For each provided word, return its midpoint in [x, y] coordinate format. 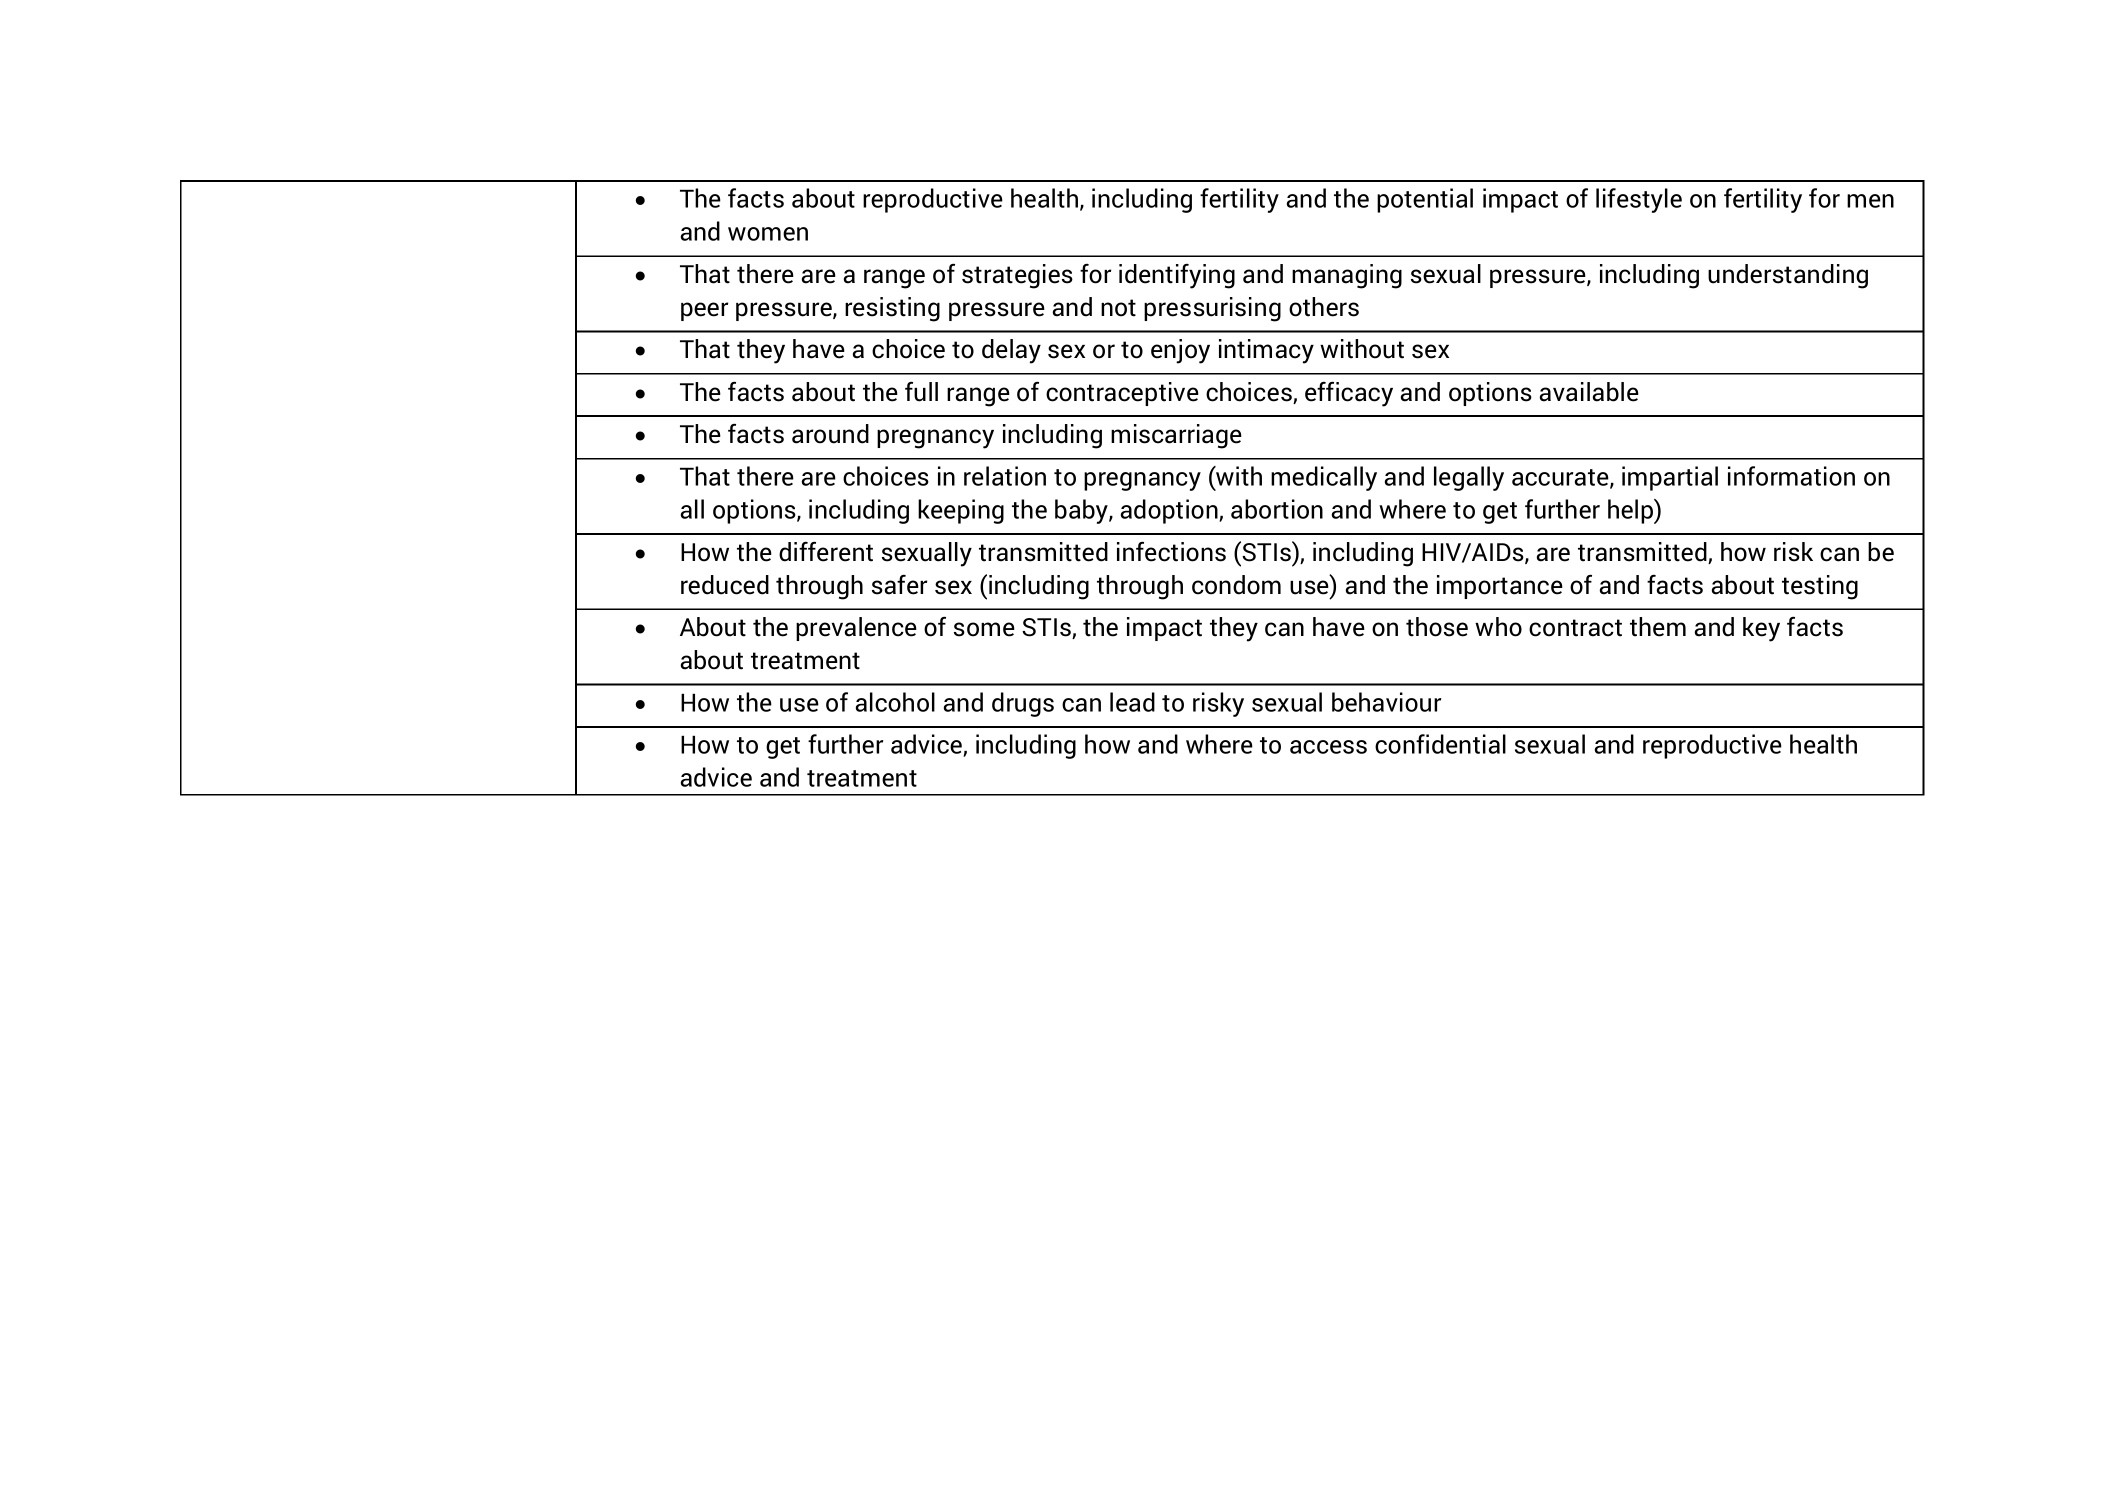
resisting [892, 309]
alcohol [895, 702]
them [1658, 627]
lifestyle [1639, 200]
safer [899, 585]
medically [1324, 478]
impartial [1670, 478]
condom [1236, 585]
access [1328, 747]
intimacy [1266, 351]
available [1589, 392]
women [768, 234]
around [830, 434]
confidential [1440, 744]
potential [1425, 200]
